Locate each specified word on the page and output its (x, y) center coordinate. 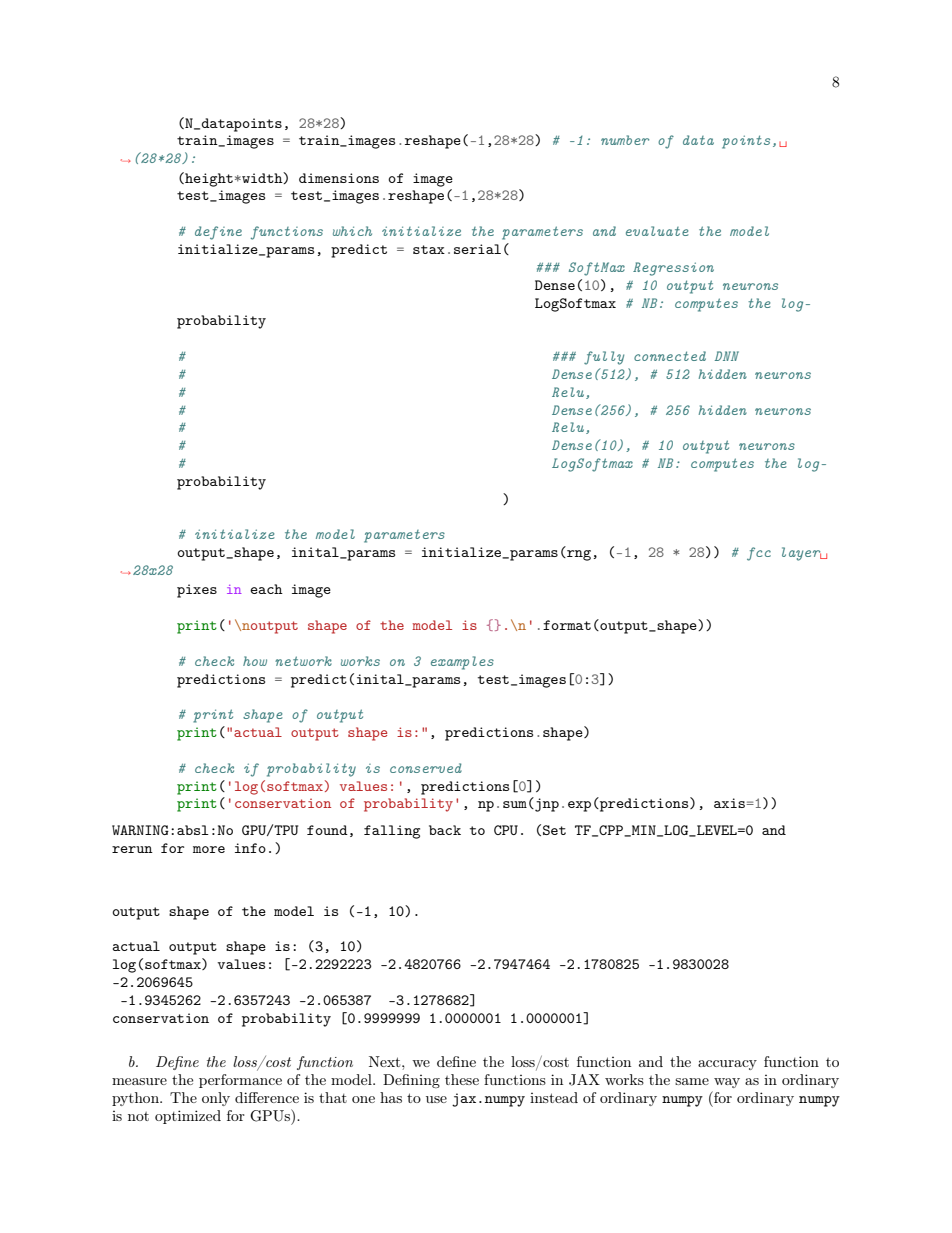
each (266, 589)
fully (604, 358)
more (209, 849)
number (625, 140)
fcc (759, 554)
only (216, 1099)
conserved (426, 768)
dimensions (339, 178)
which (352, 231)
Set (554, 830)
